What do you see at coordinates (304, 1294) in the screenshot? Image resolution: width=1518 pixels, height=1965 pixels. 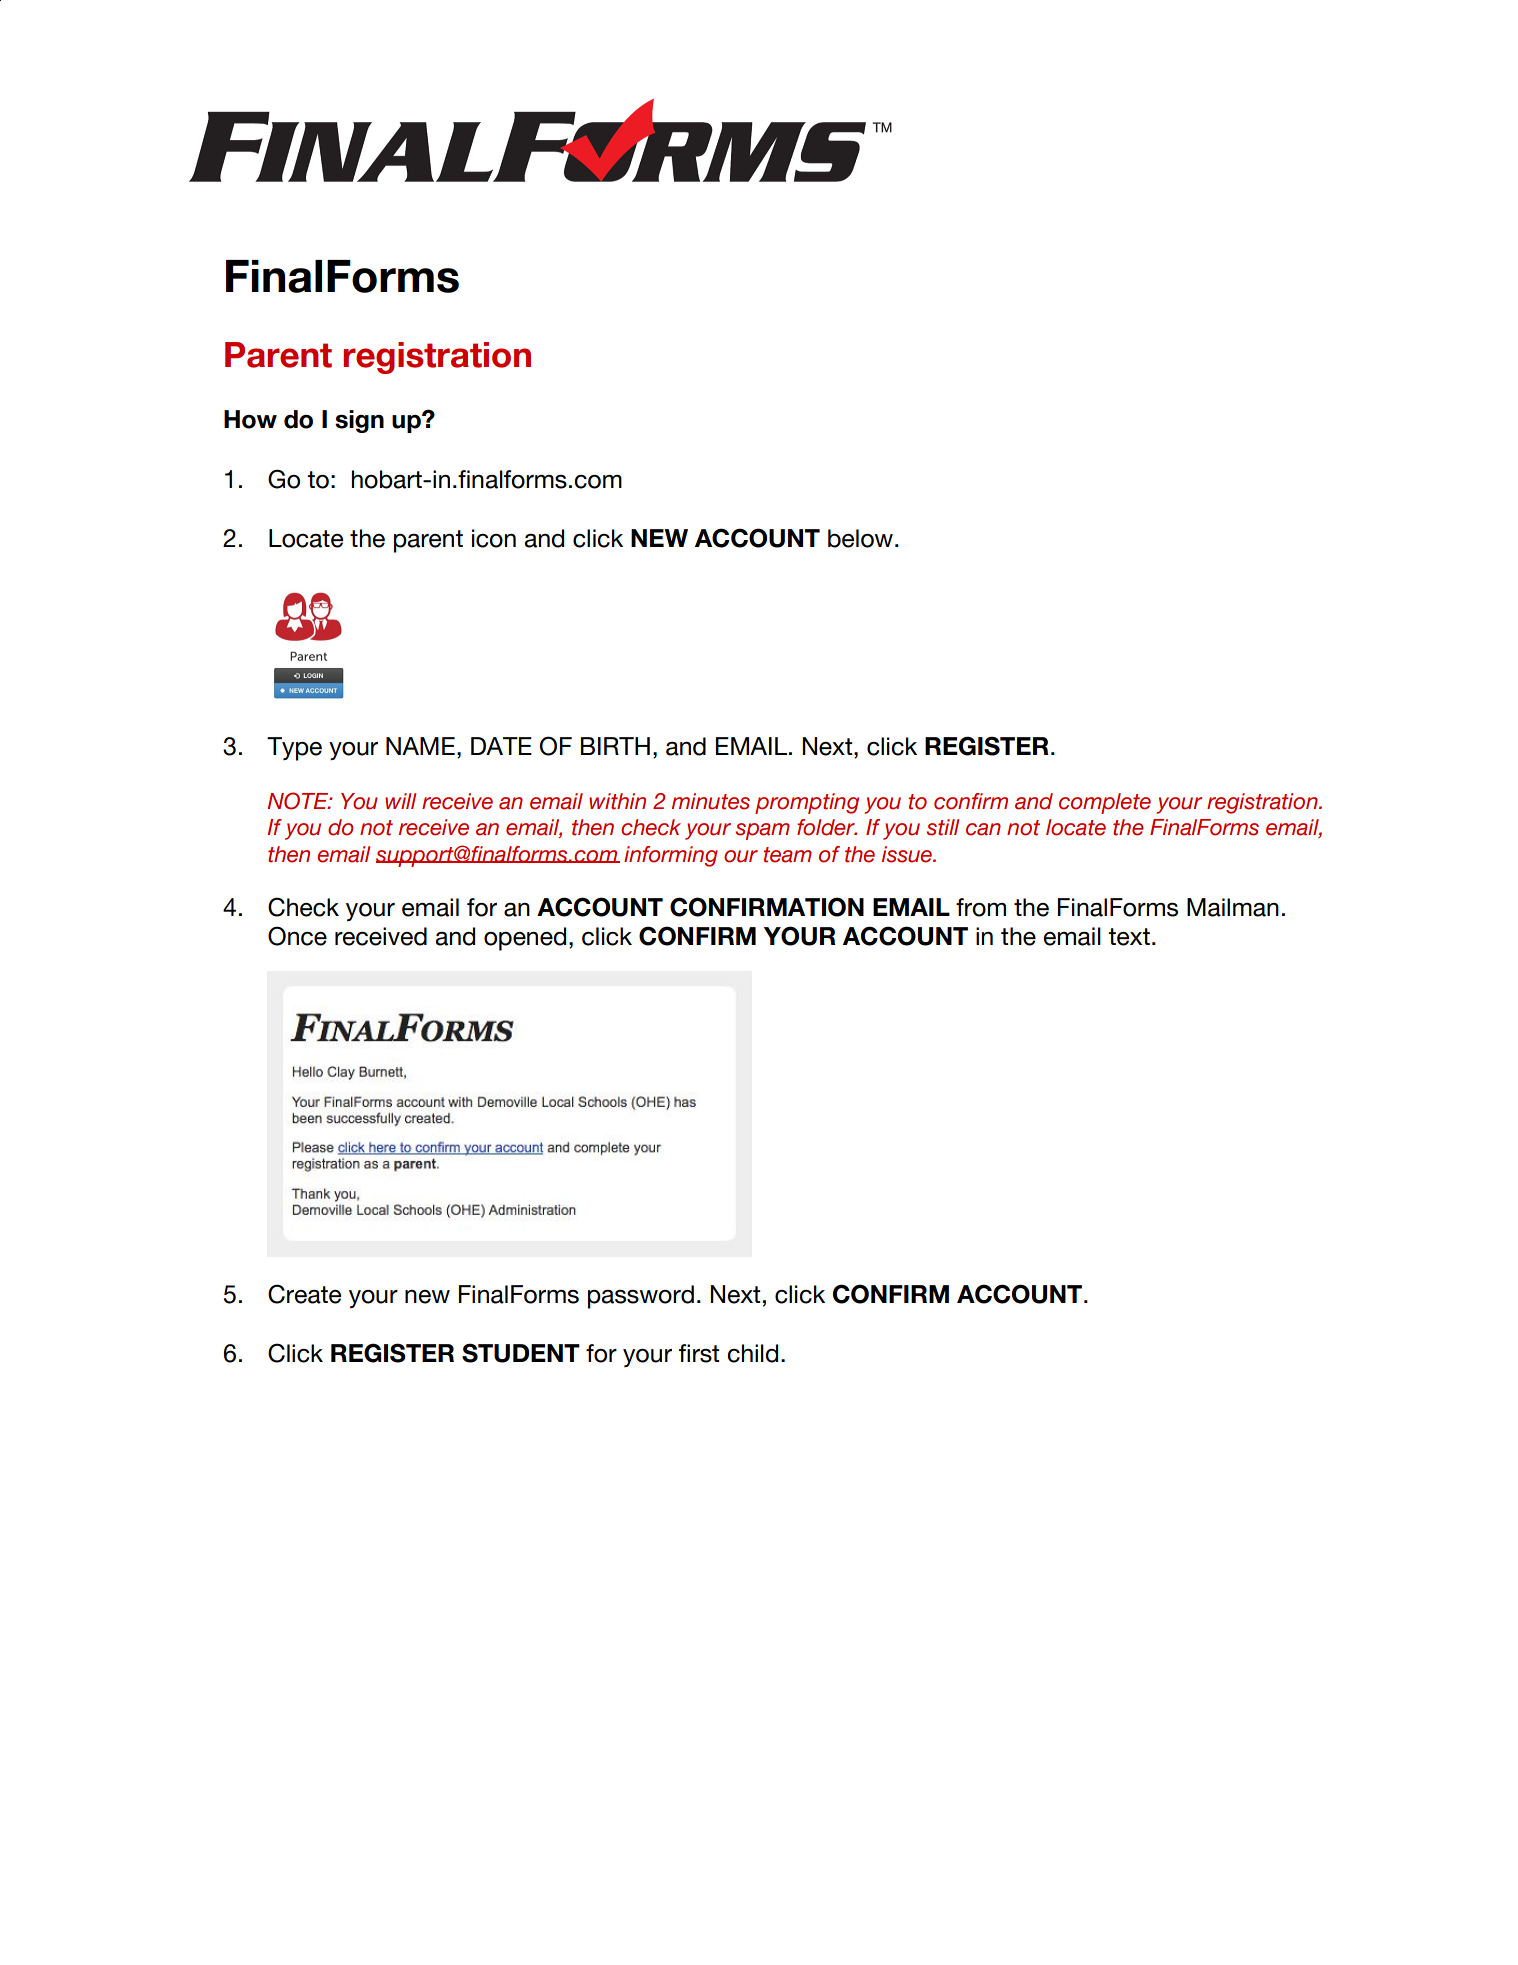 I see `Create` at bounding box center [304, 1294].
